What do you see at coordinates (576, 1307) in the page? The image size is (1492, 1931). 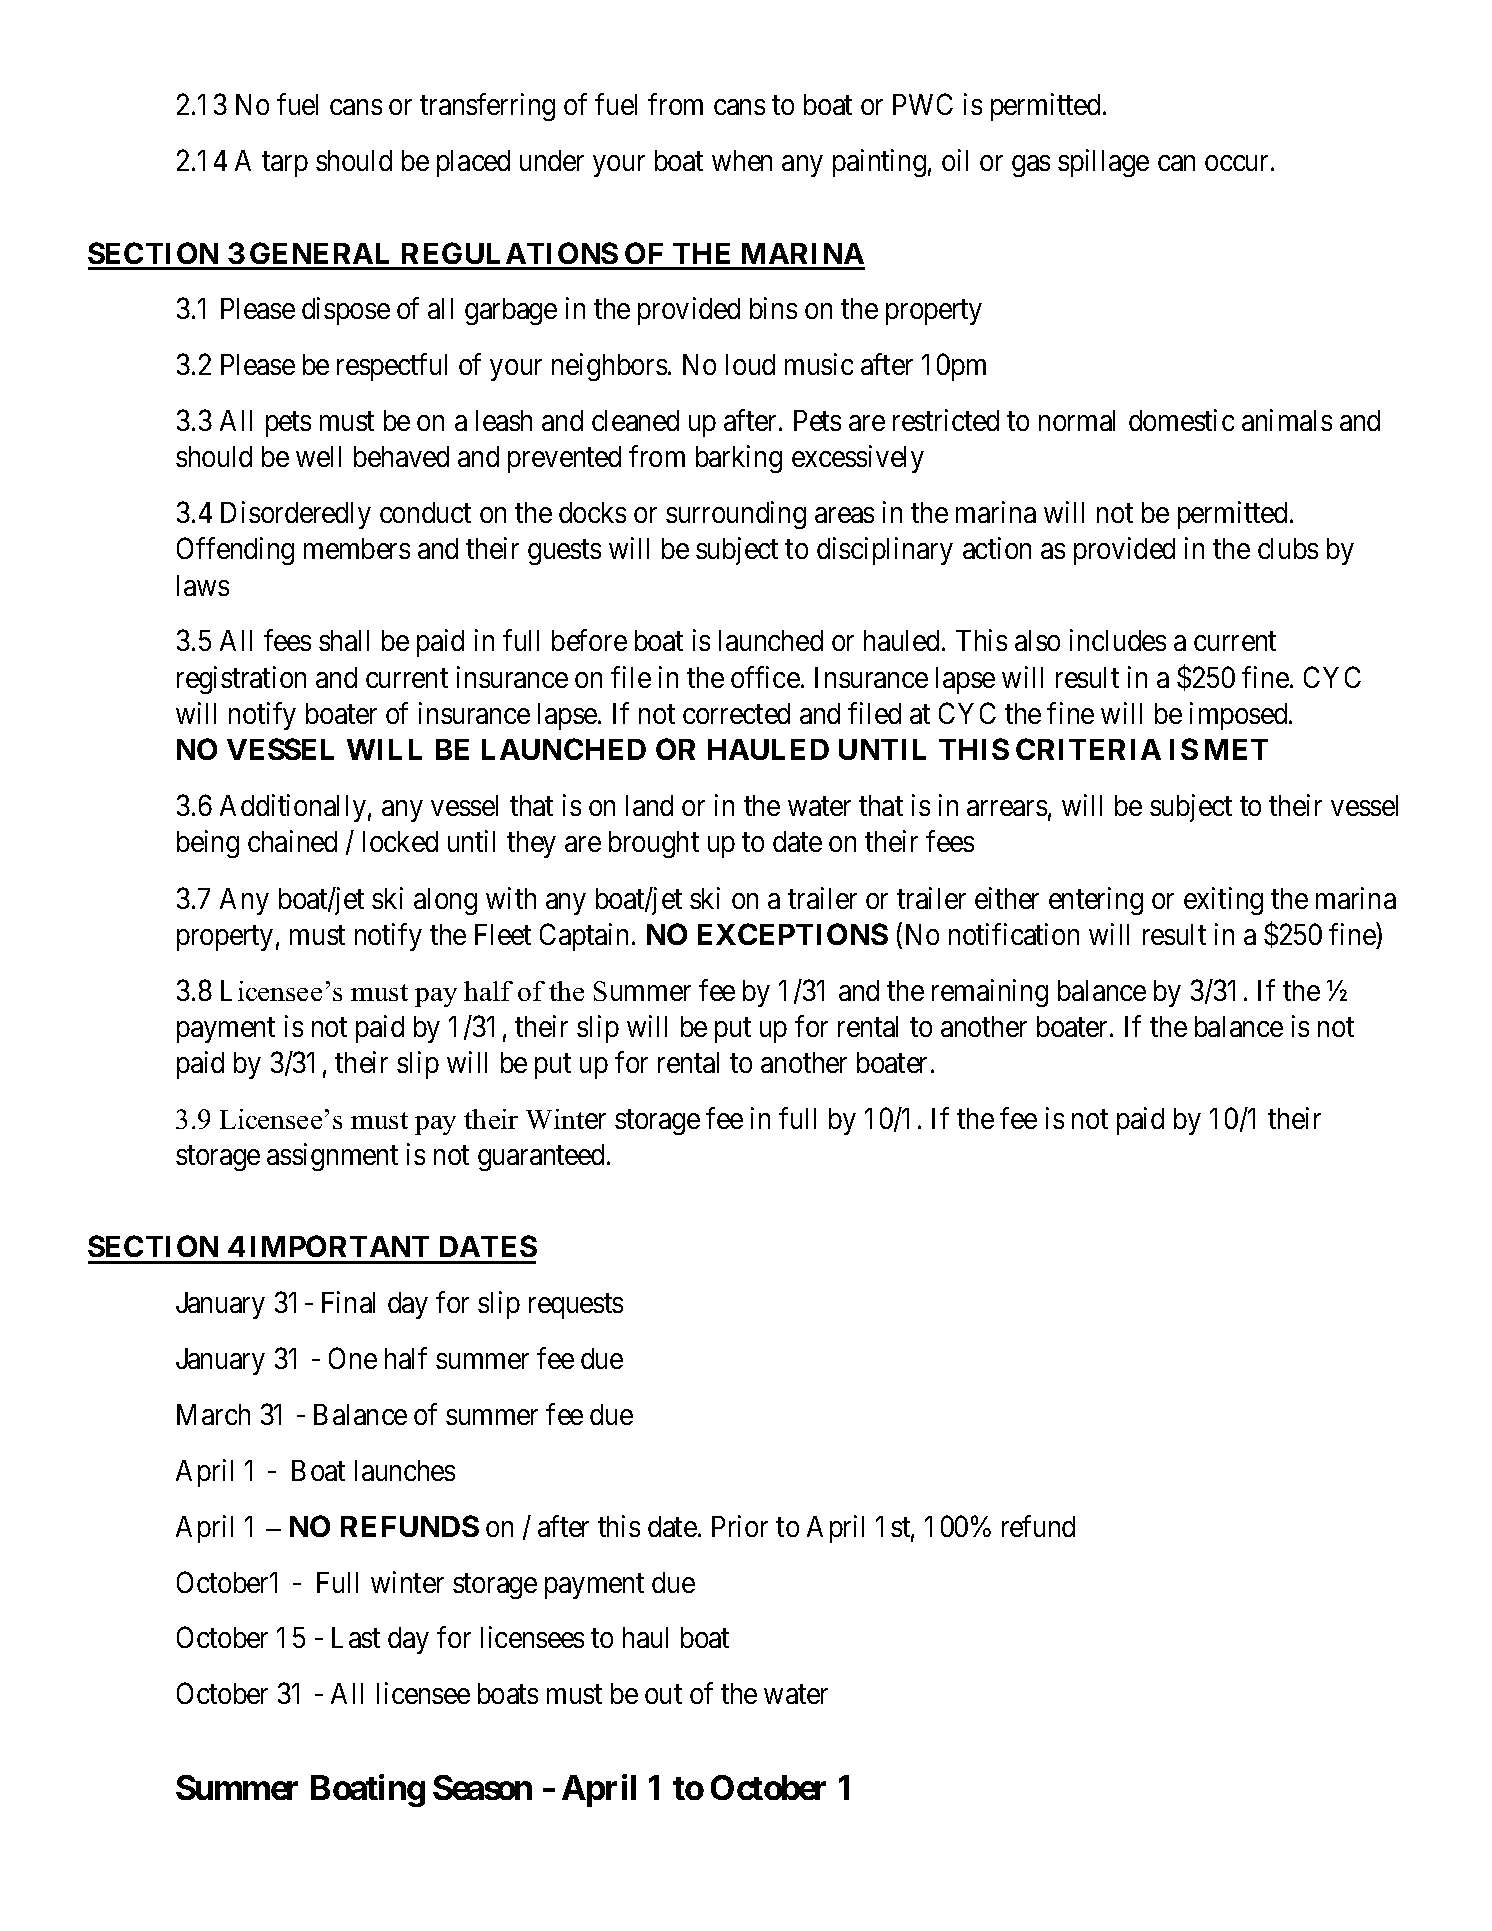 I see `requests` at bounding box center [576, 1307].
